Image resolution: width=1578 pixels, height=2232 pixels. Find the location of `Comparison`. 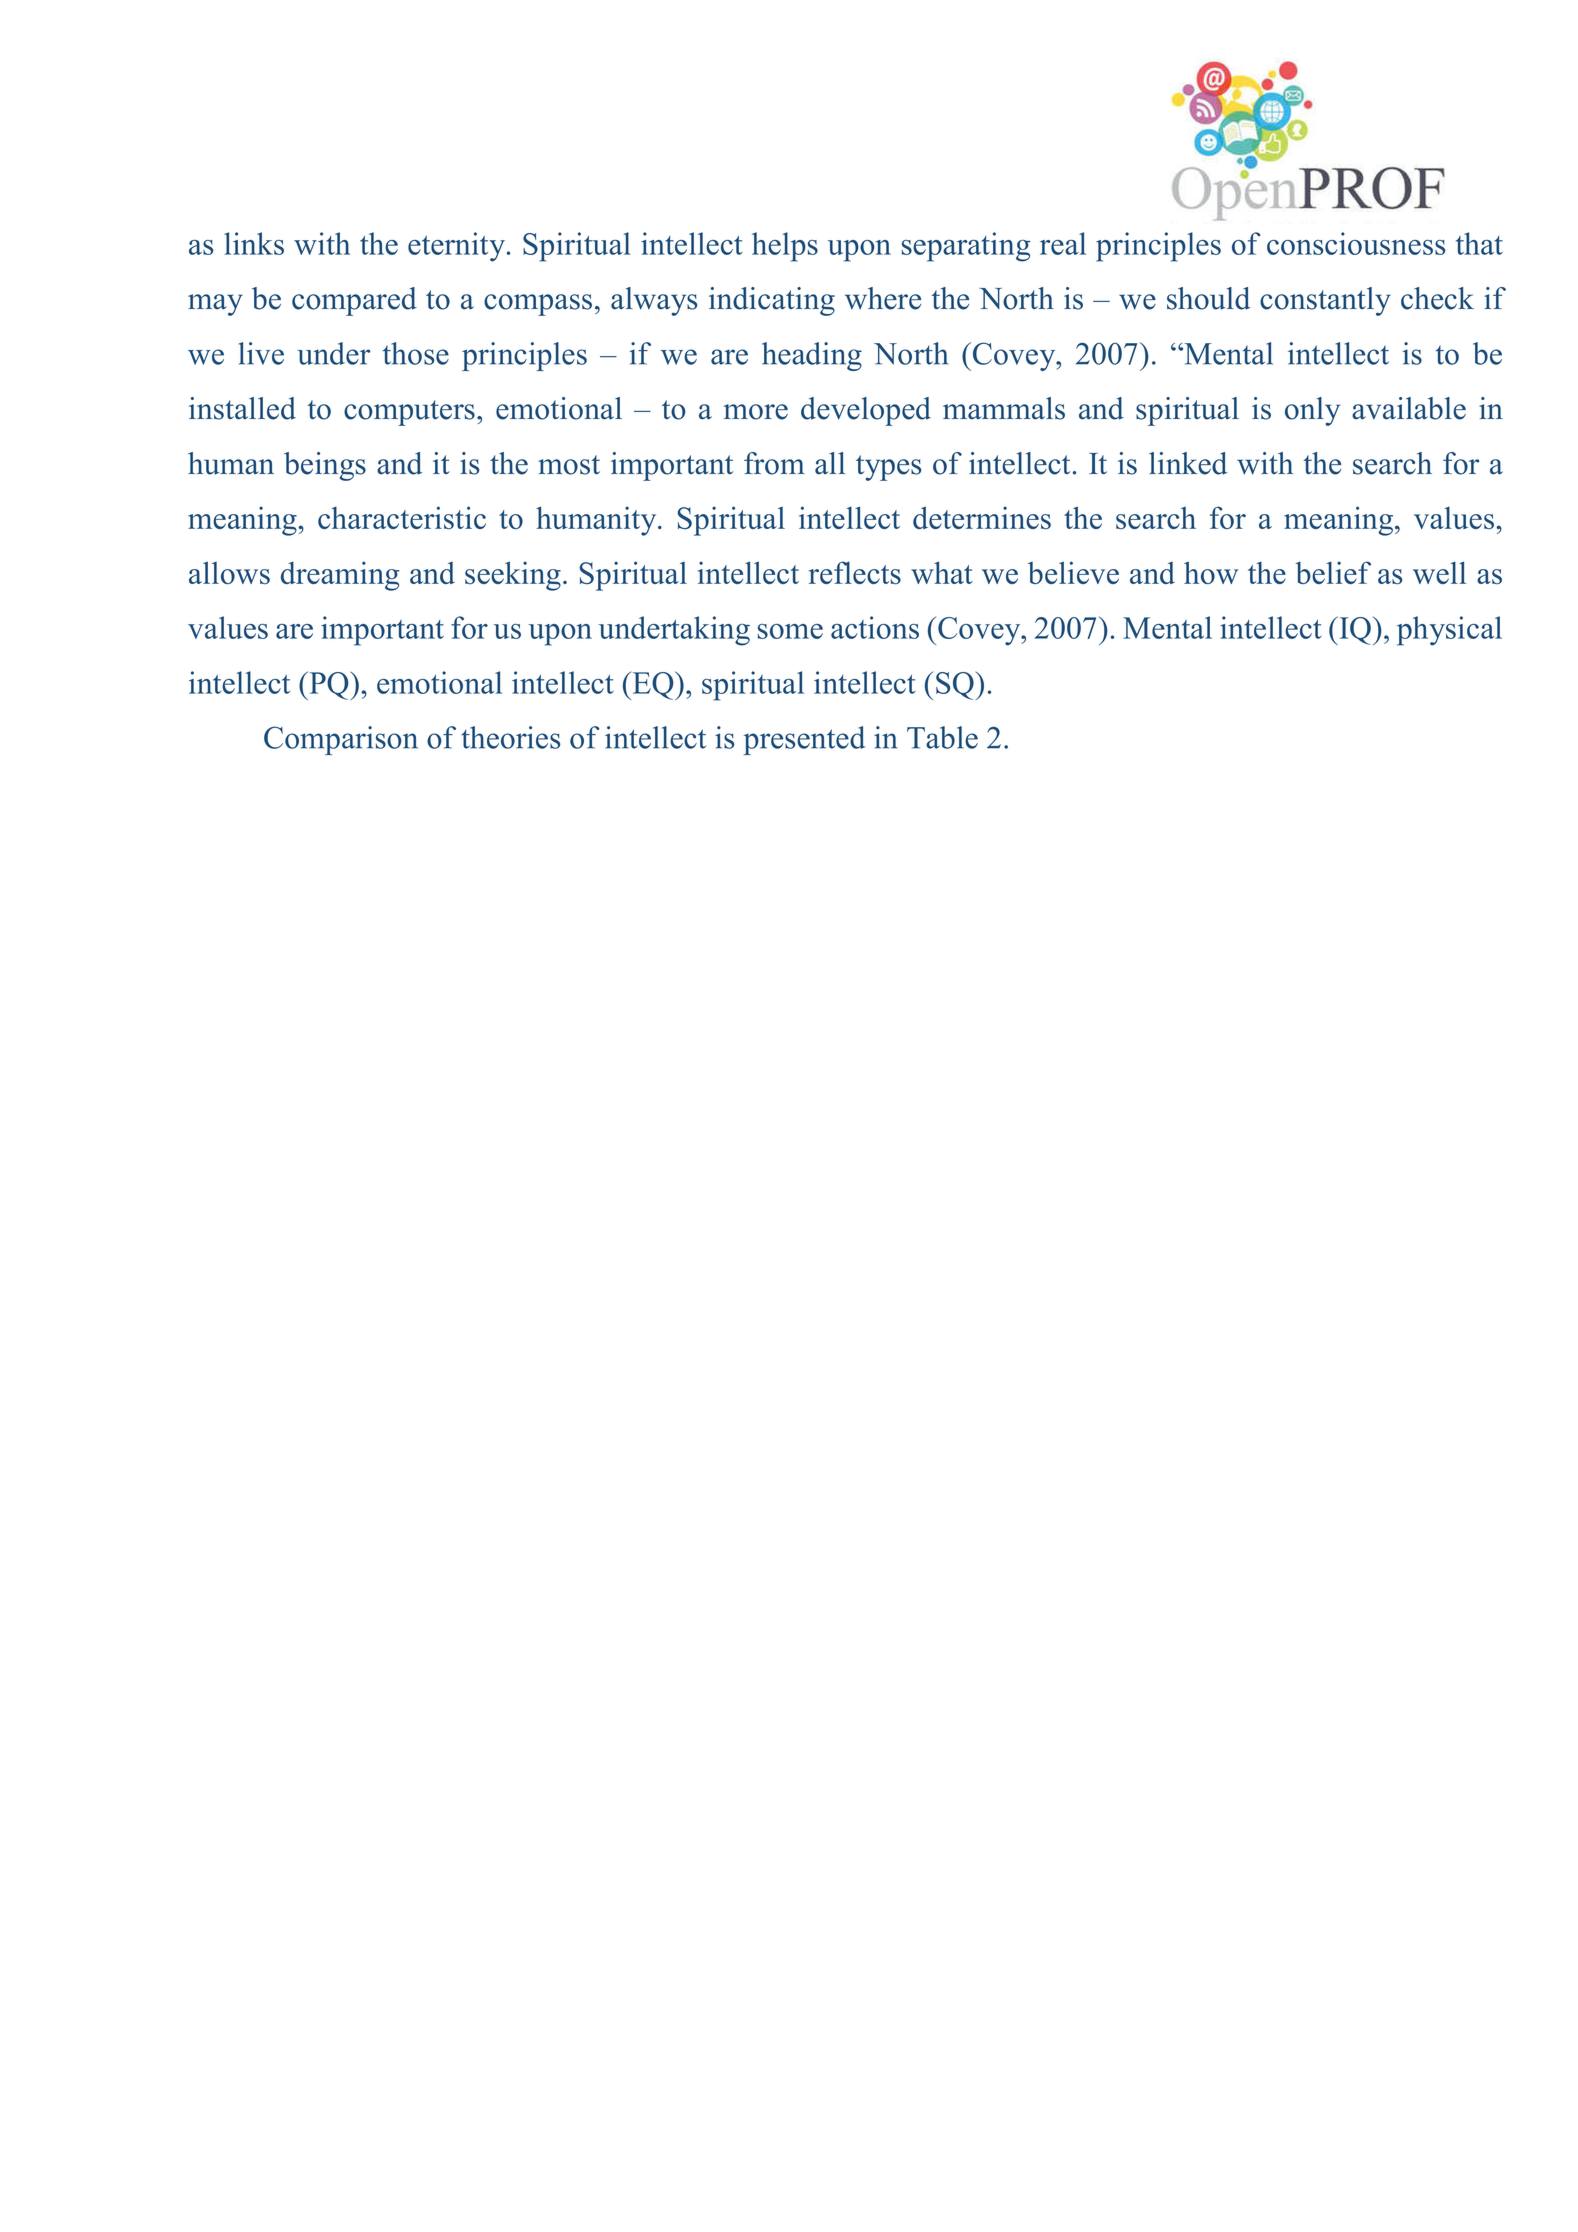

Comparison is located at coordinates (341, 740).
